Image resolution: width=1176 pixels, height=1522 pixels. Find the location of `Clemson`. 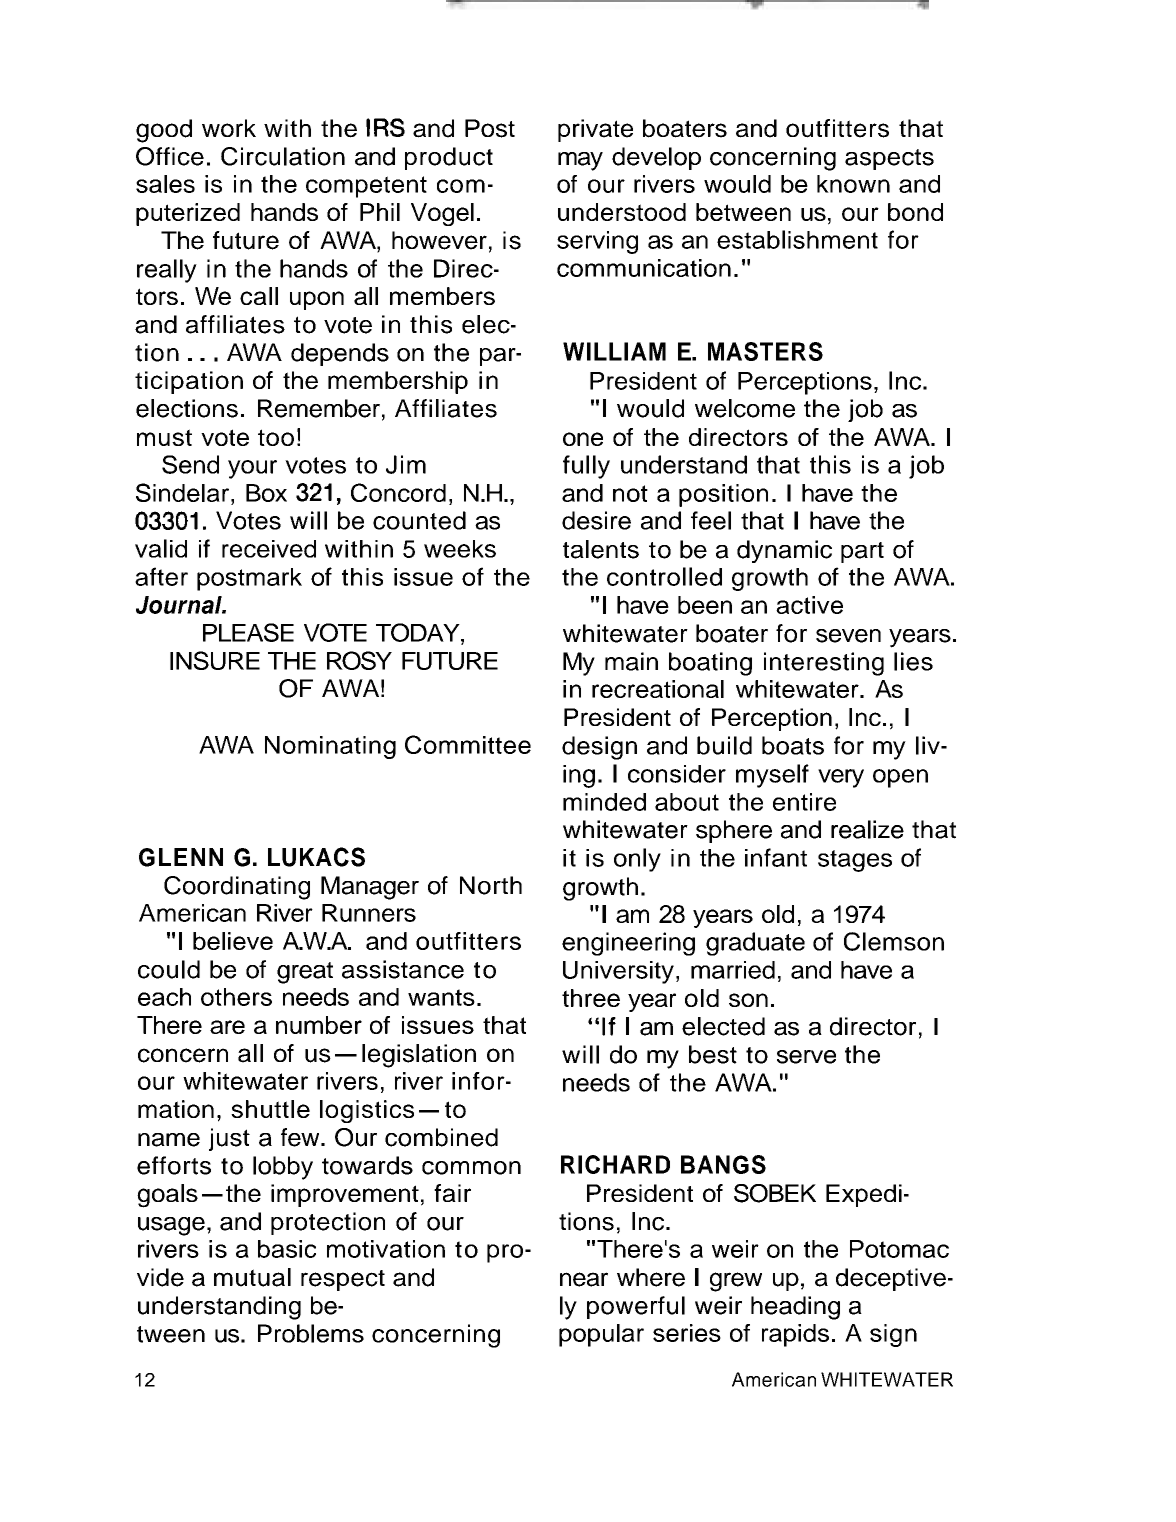

Clemson is located at coordinates (894, 941).
